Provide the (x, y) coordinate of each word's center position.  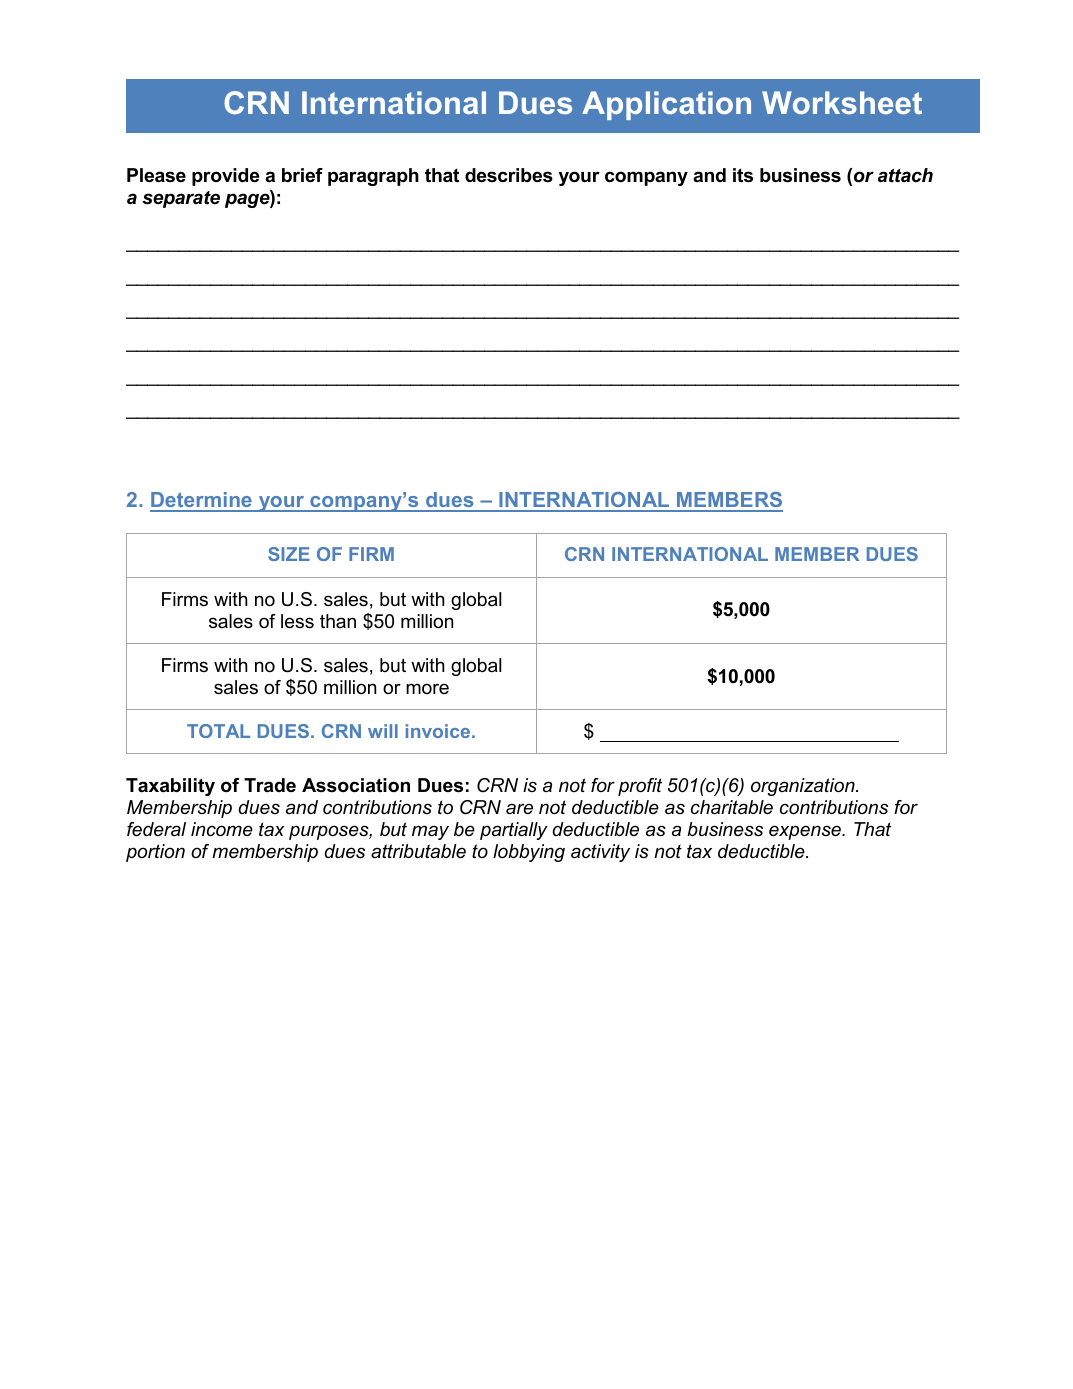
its (743, 175)
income (222, 829)
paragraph (373, 177)
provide (225, 177)
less (297, 621)
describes (509, 175)
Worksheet (842, 102)
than (338, 621)
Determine (202, 501)
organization (804, 787)
